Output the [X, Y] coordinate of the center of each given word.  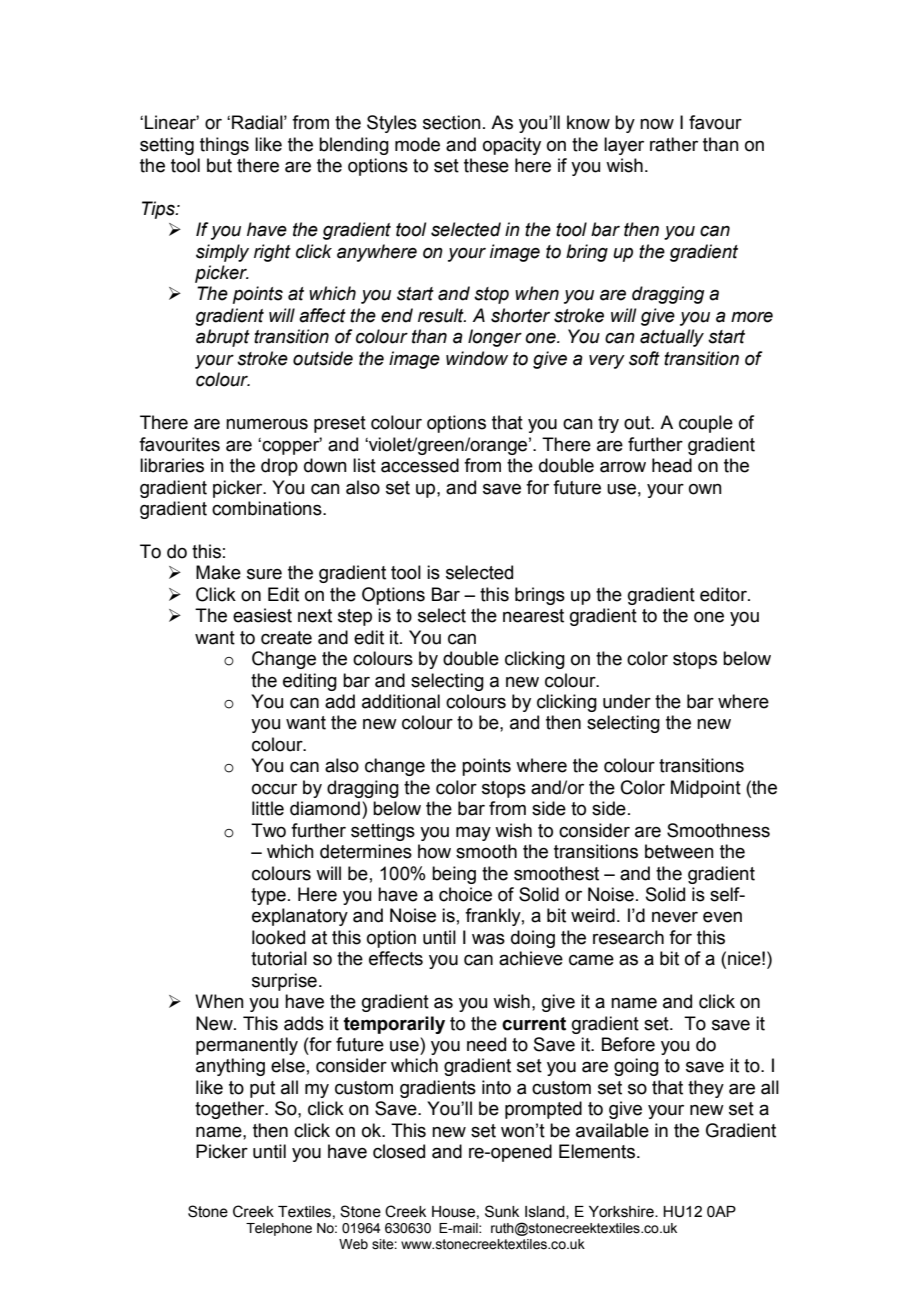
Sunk [502, 1211]
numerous [267, 424]
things [224, 146]
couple [706, 424]
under [627, 701]
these [486, 165]
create [286, 638]
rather [674, 144]
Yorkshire [622, 1212]
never [675, 917]
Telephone [279, 1229]
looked [278, 937]
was [488, 939]
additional [401, 701]
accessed [420, 465]
